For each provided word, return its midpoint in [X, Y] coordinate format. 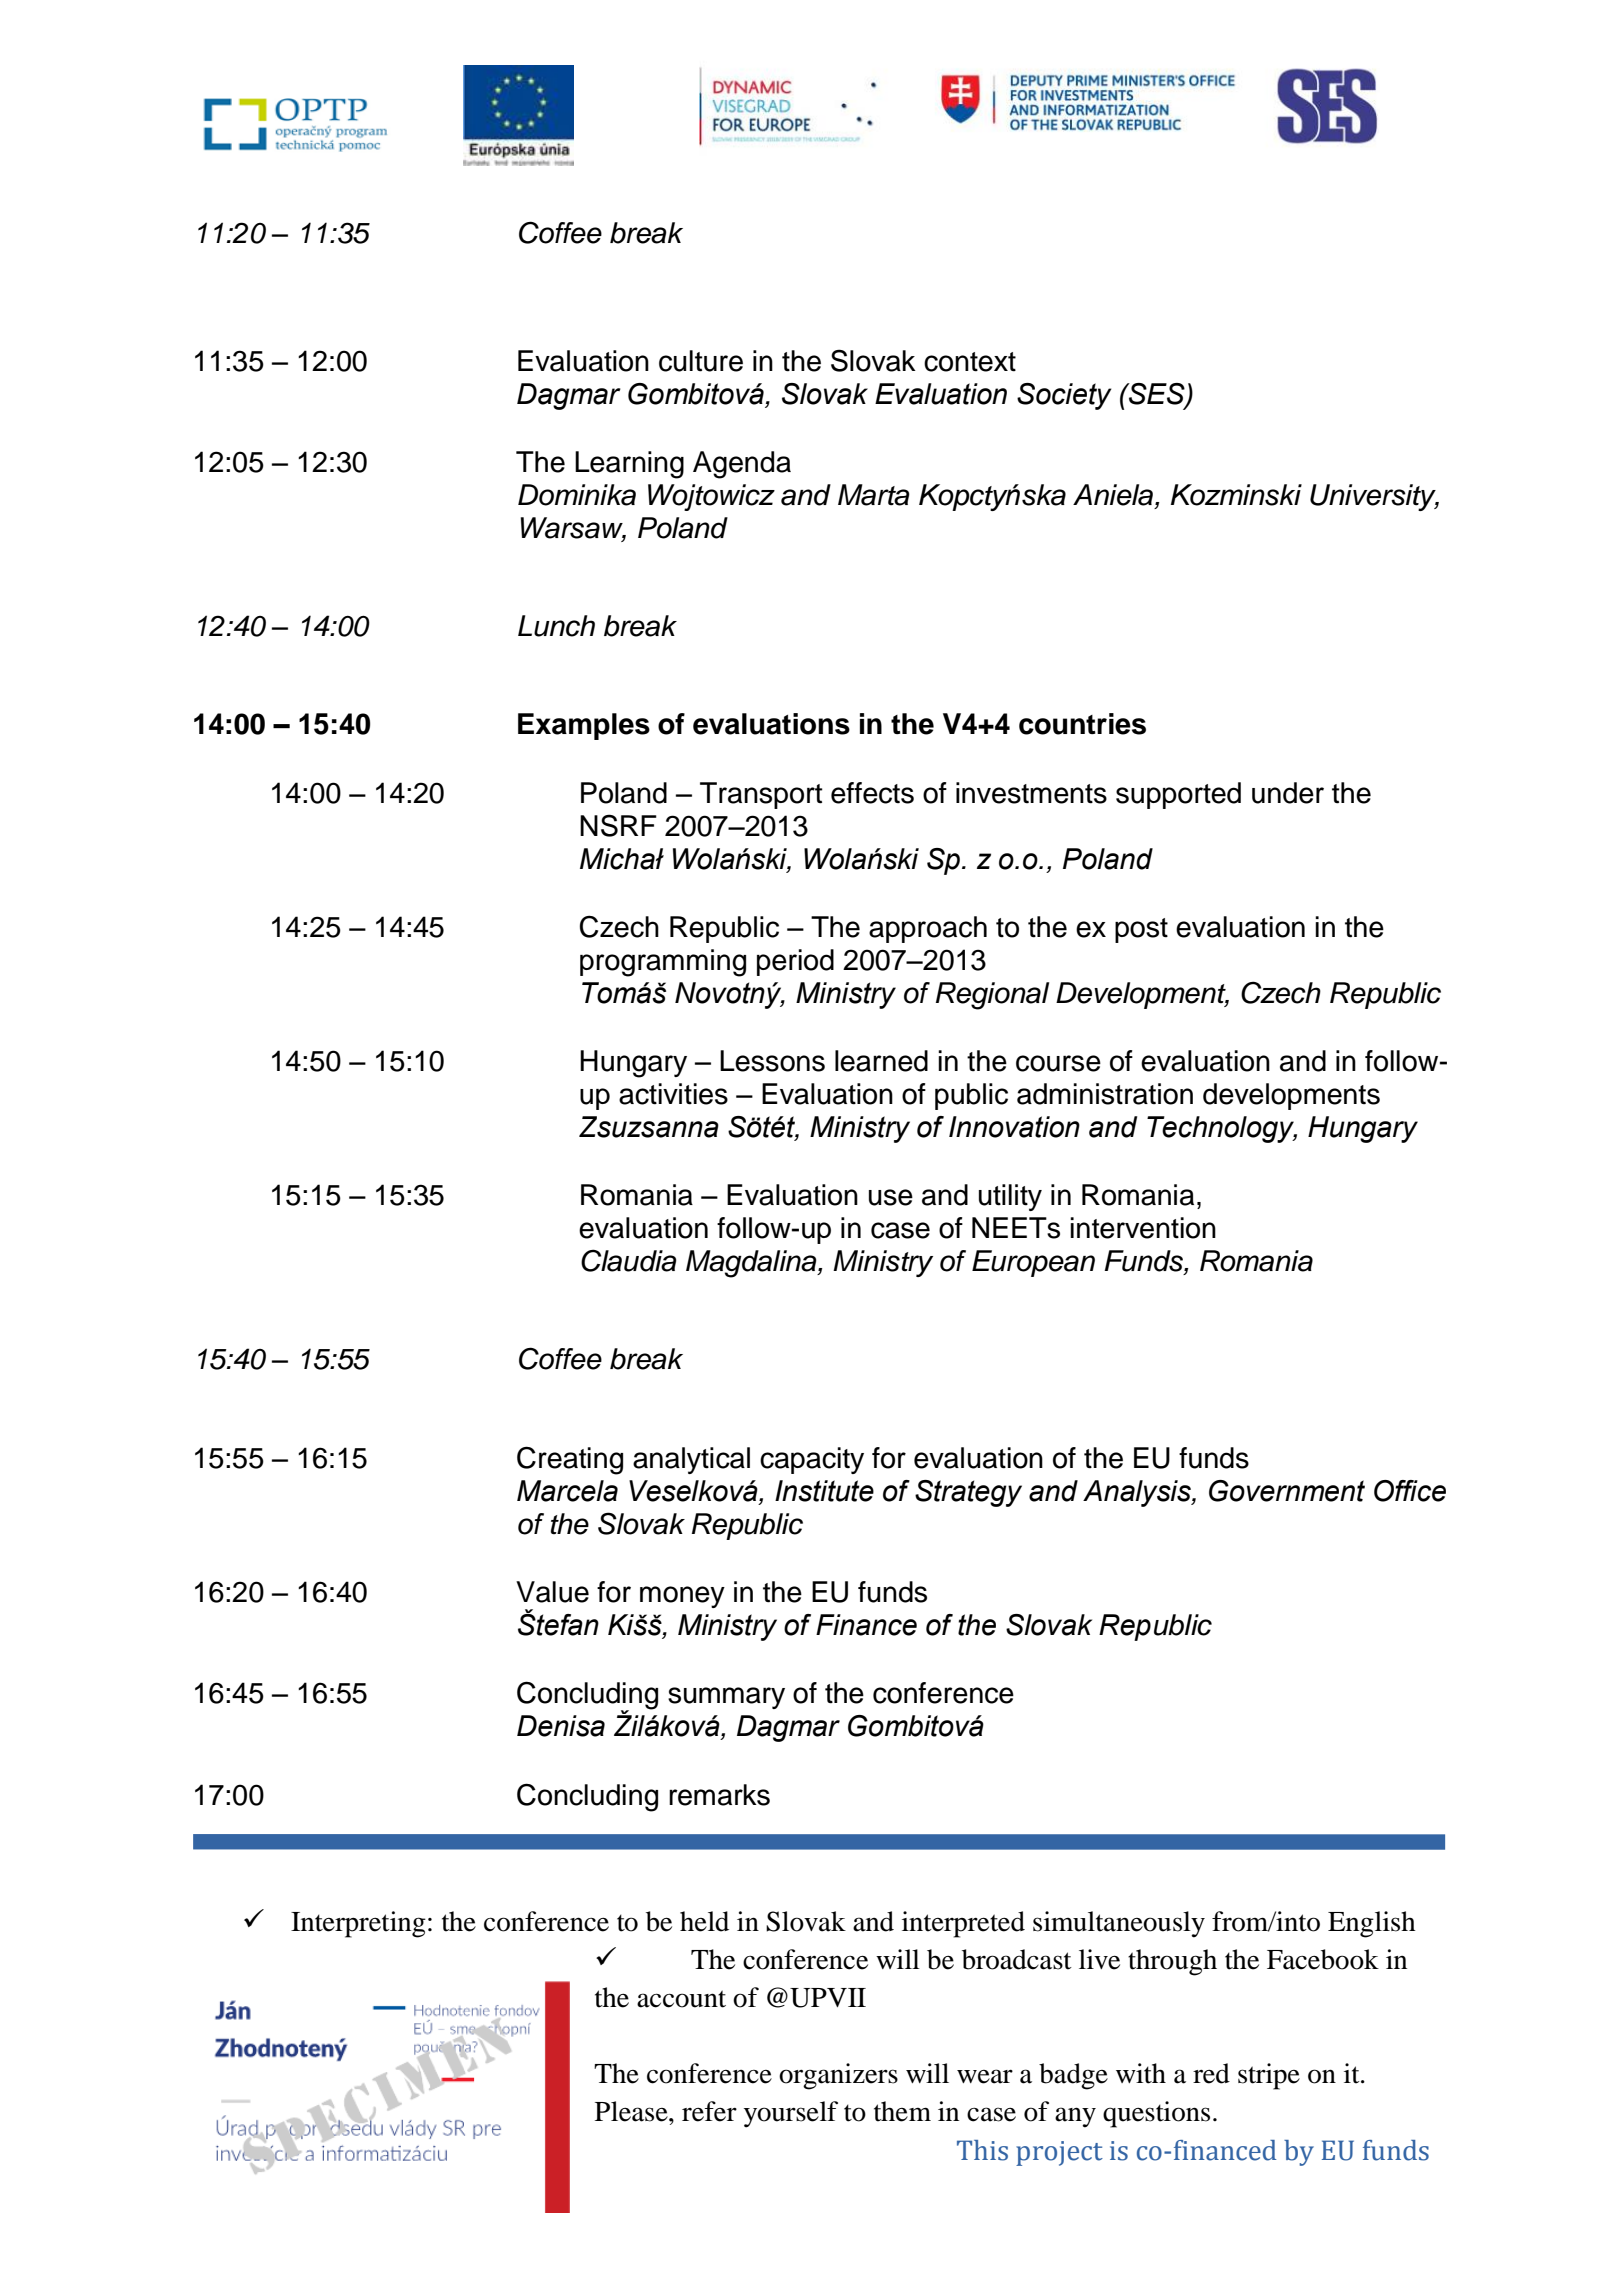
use [891, 1197]
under [1288, 793]
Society [1064, 396]
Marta [874, 495]
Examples [584, 726]
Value [552, 1592]
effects [872, 793]
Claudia [629, 1260]
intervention [1143, 1228]
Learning [629, 465]
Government [1287, 1491]
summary [726, 1698]
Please [632, 2111]
